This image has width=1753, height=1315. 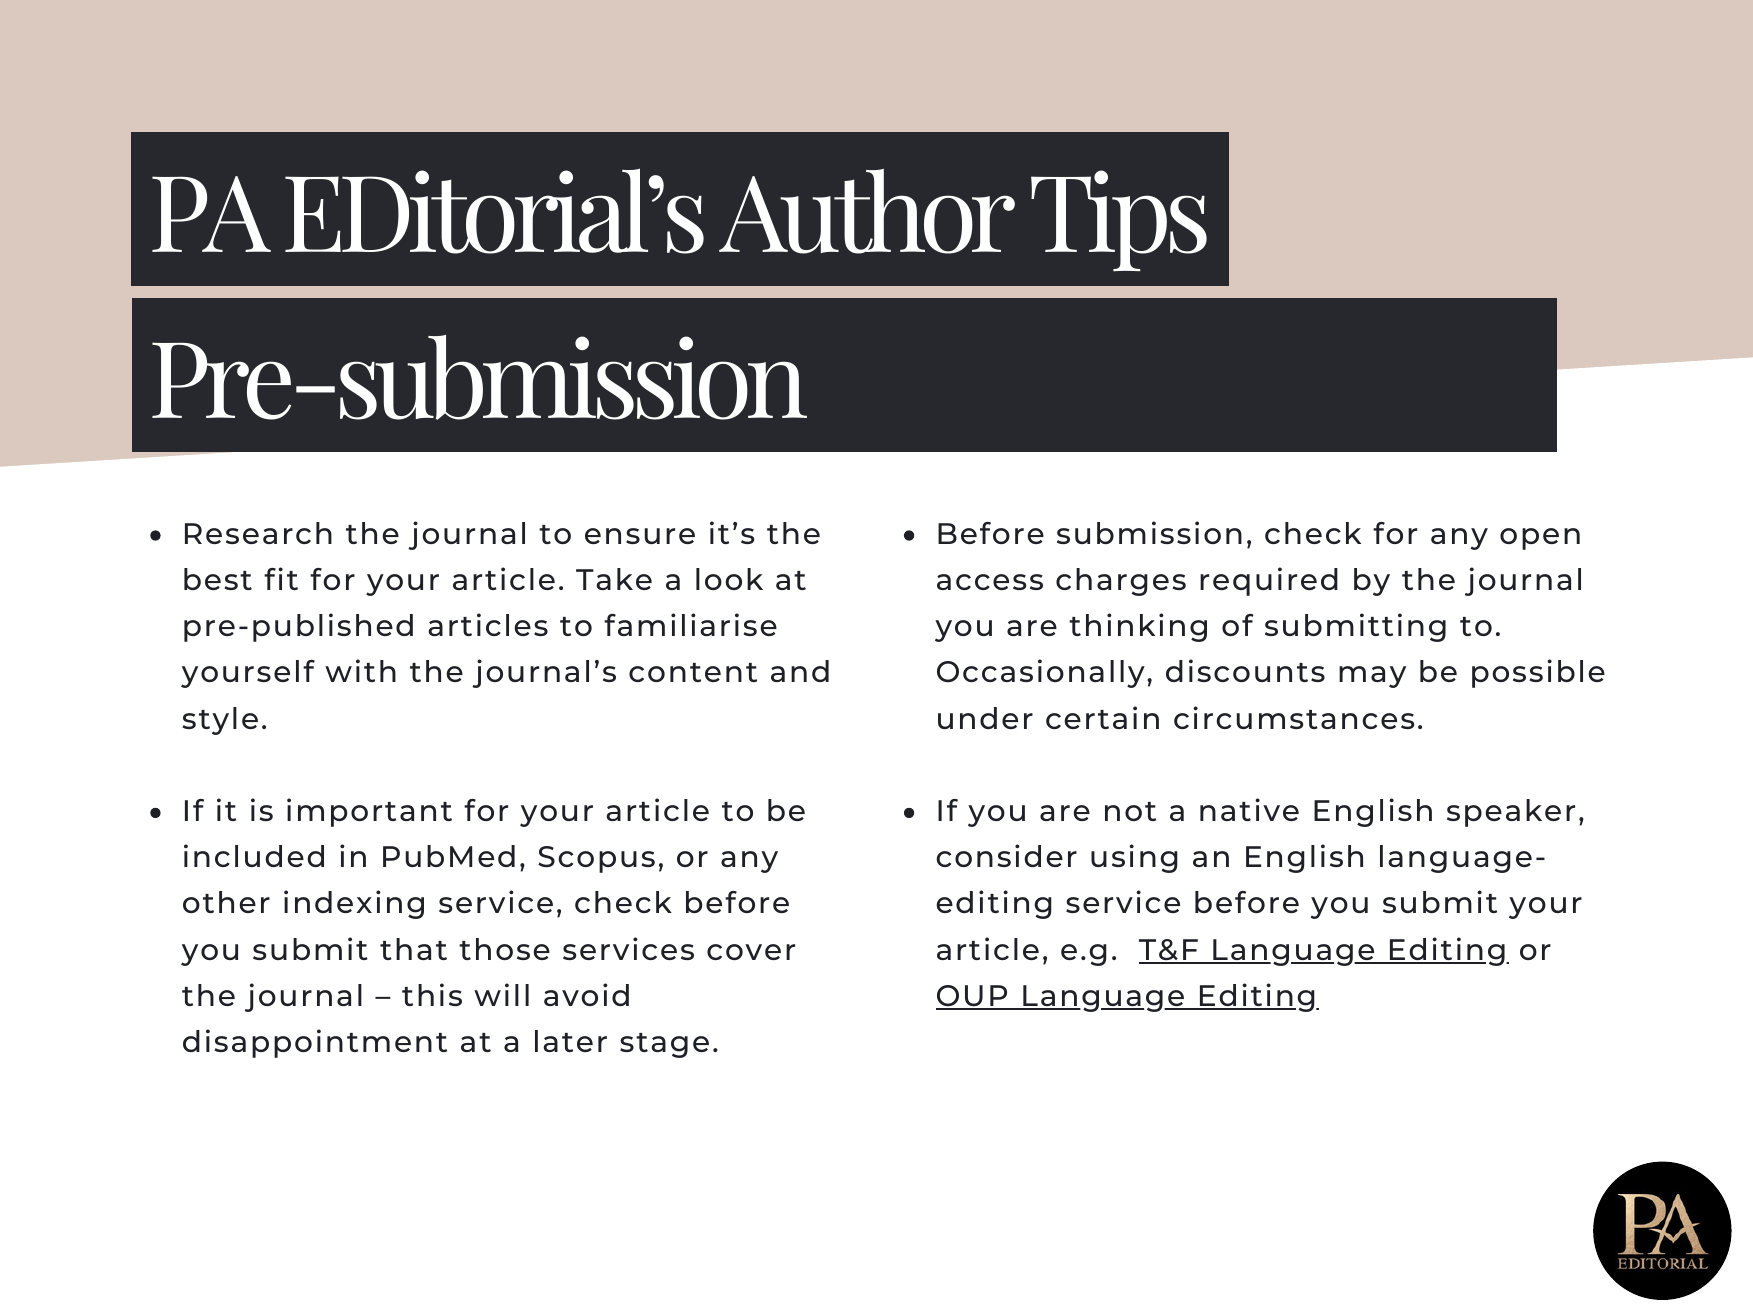 I want to click on not, so click(x=1130, y=811).
